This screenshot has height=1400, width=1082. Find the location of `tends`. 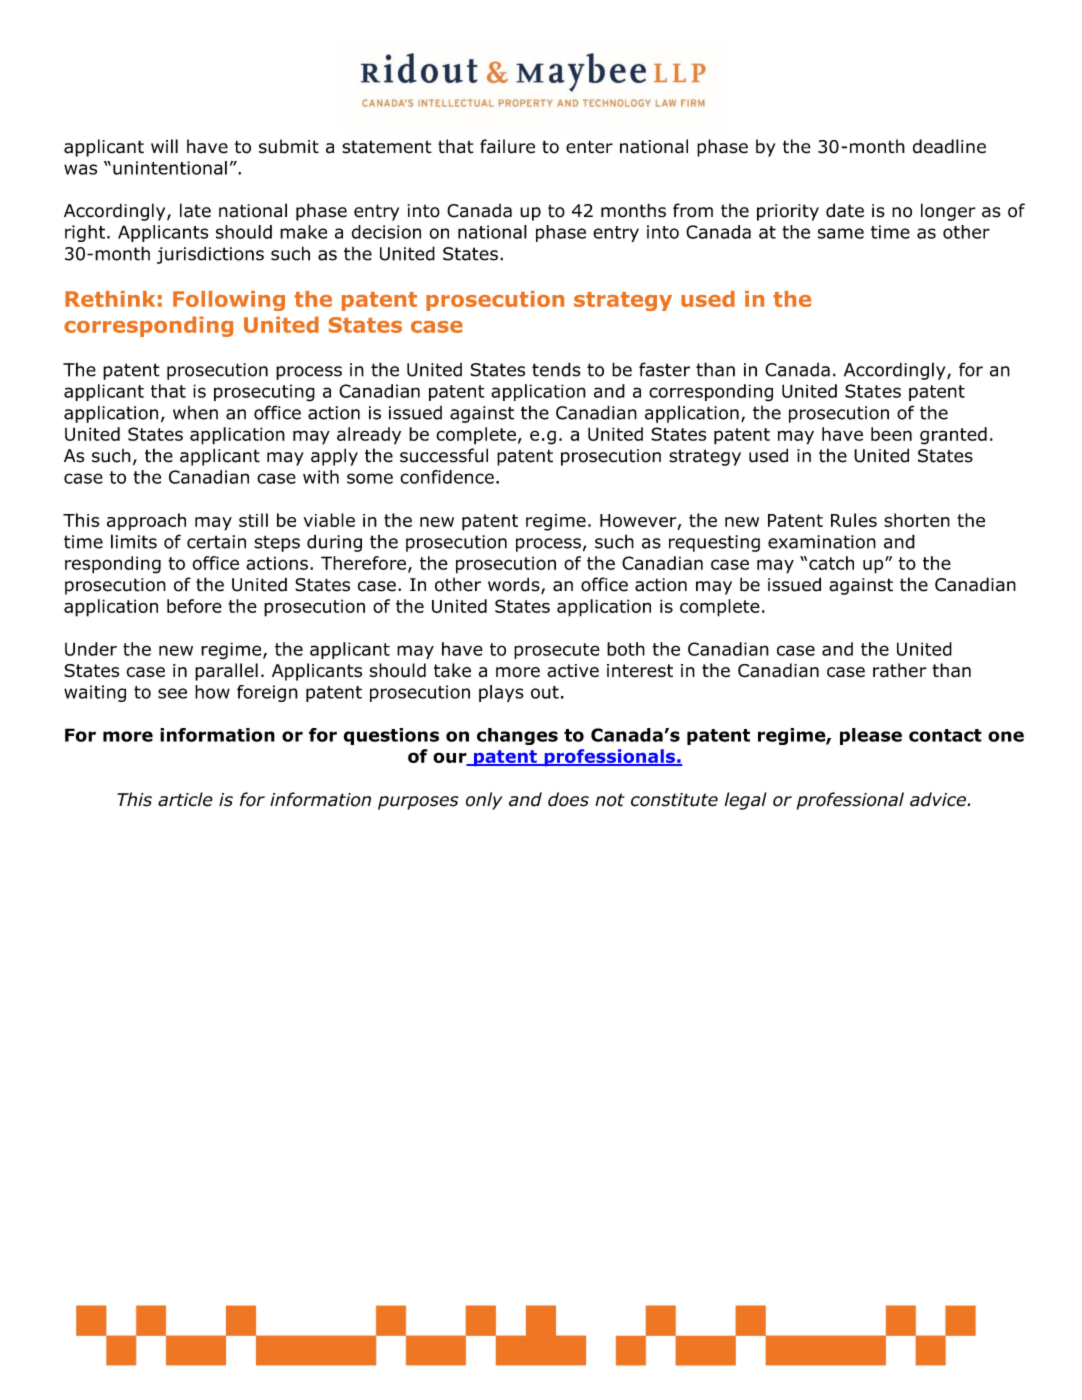

tends is located at coordinates (556, 369).
